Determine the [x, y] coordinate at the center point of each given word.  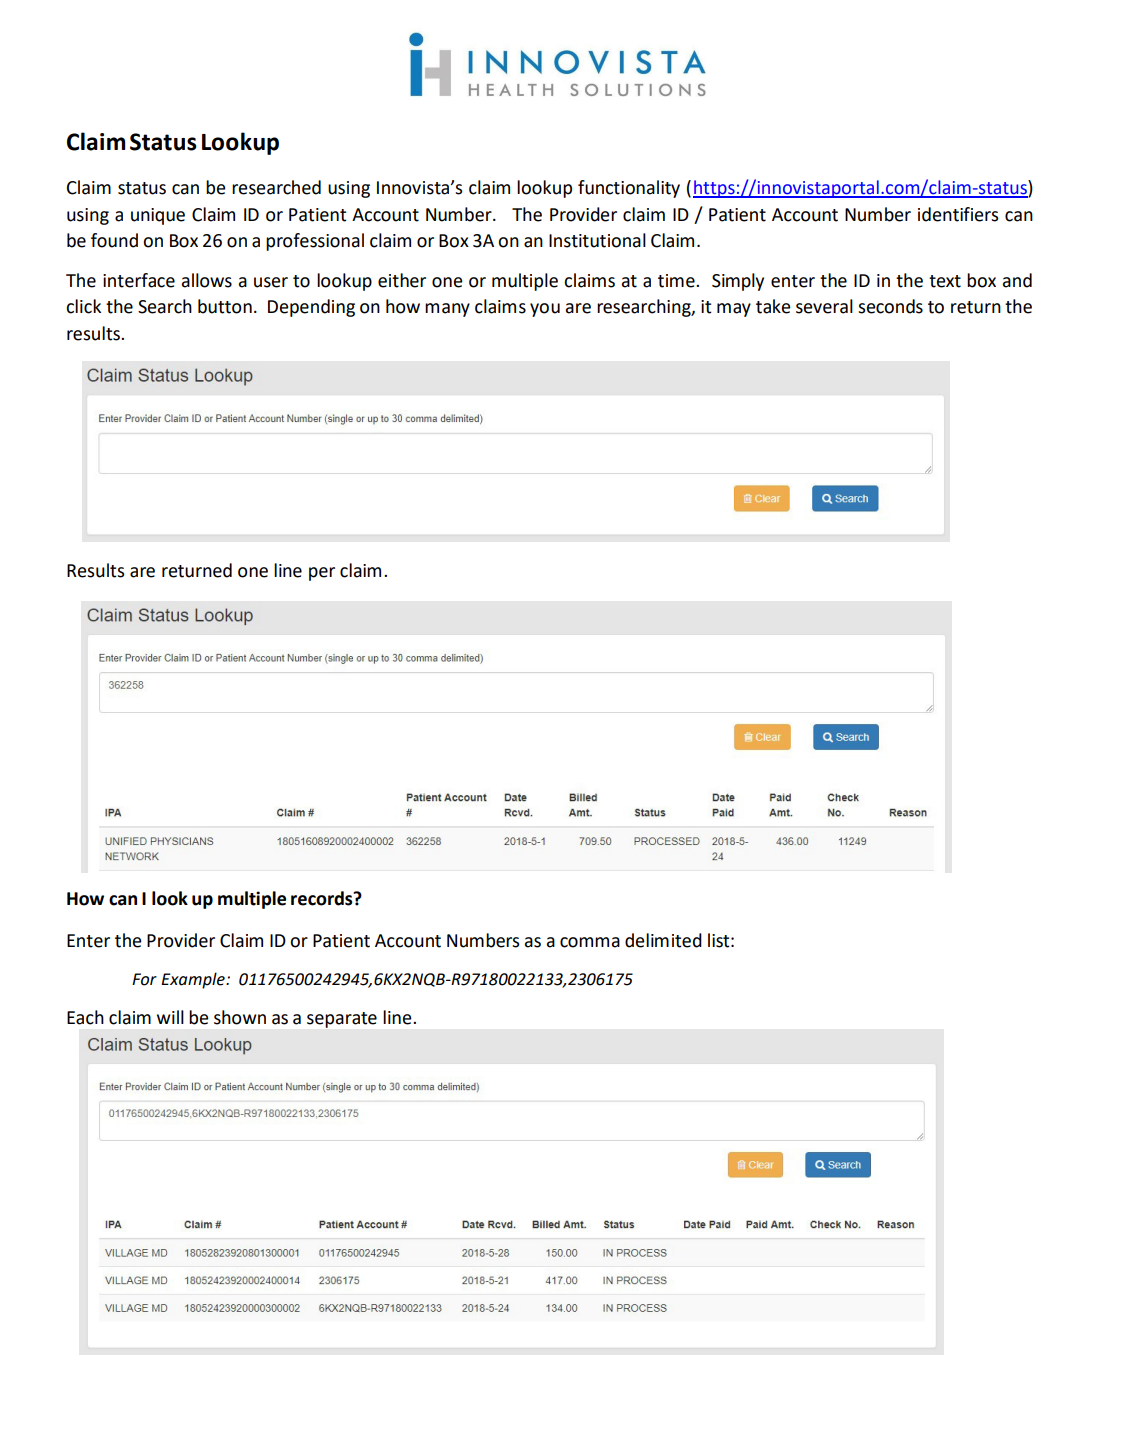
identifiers [958, 214]
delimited [663, 940]
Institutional [597, 240]
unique [158, 216]
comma [590, 942]
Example [194, 980]
